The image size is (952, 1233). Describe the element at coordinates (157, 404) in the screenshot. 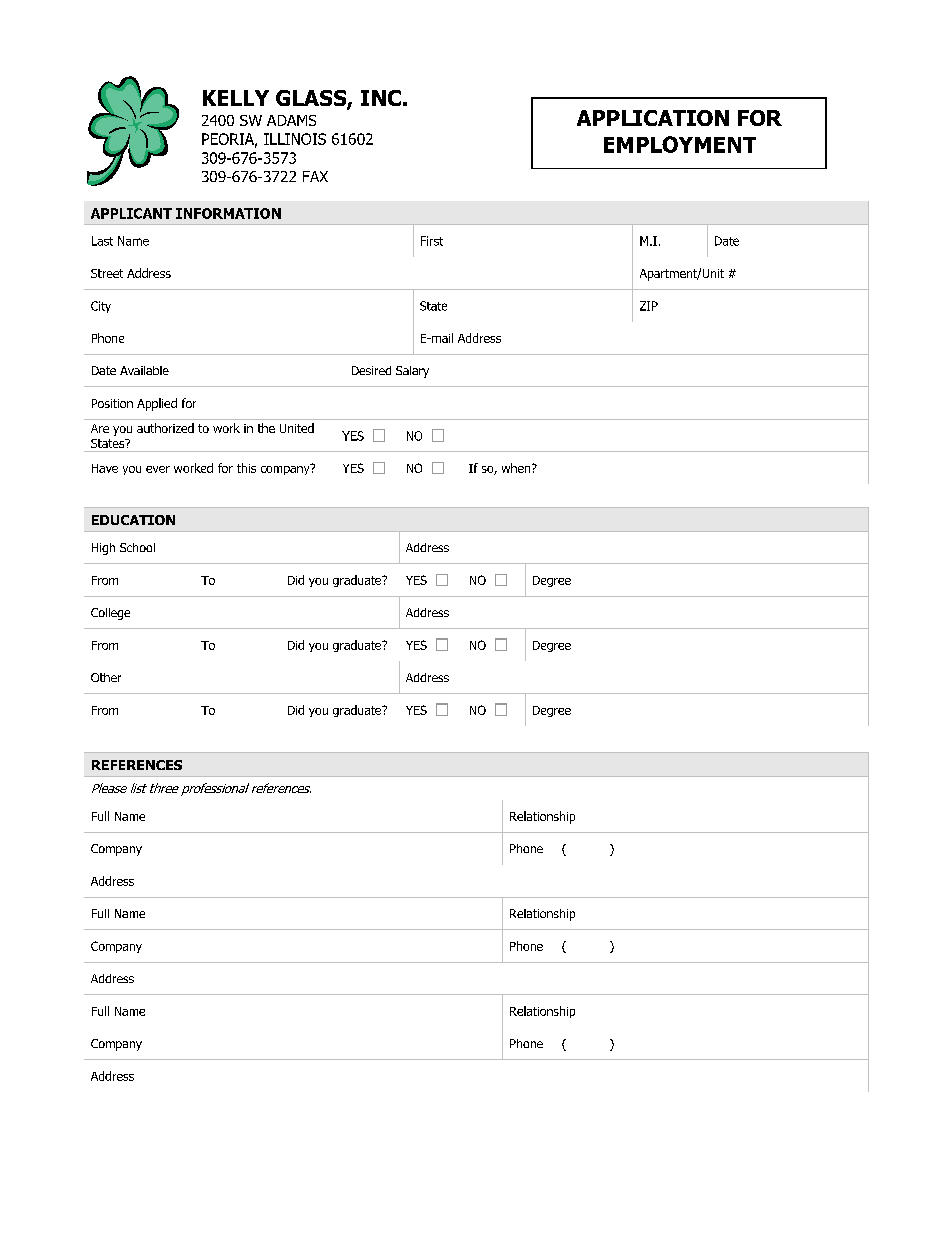

I see `Applied` at that location.
